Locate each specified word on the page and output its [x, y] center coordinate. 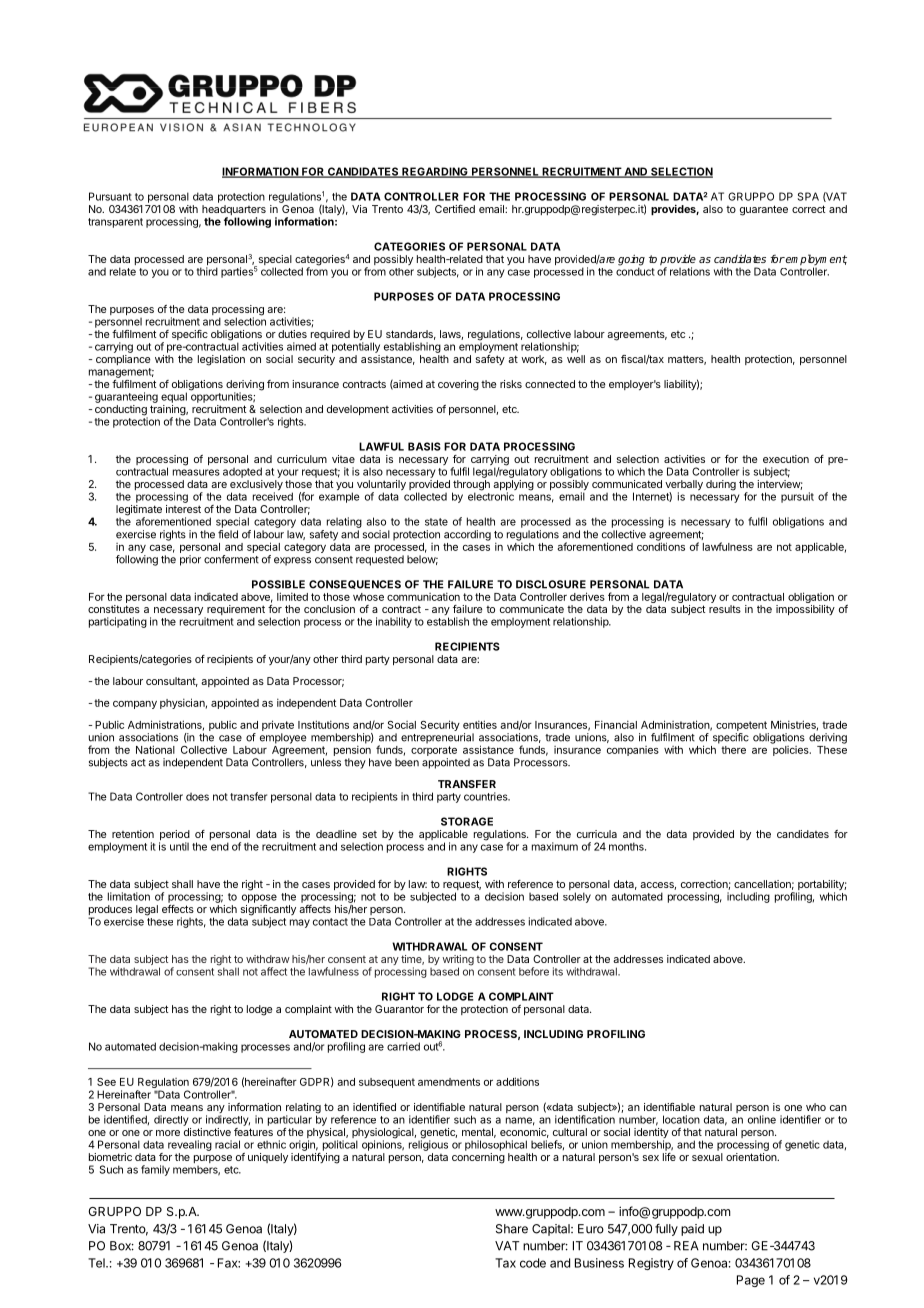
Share [512, 1229]
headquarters [234, 211]
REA [686, 1246]
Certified [455, 209]
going [631, 261]
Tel [97, 1263]
